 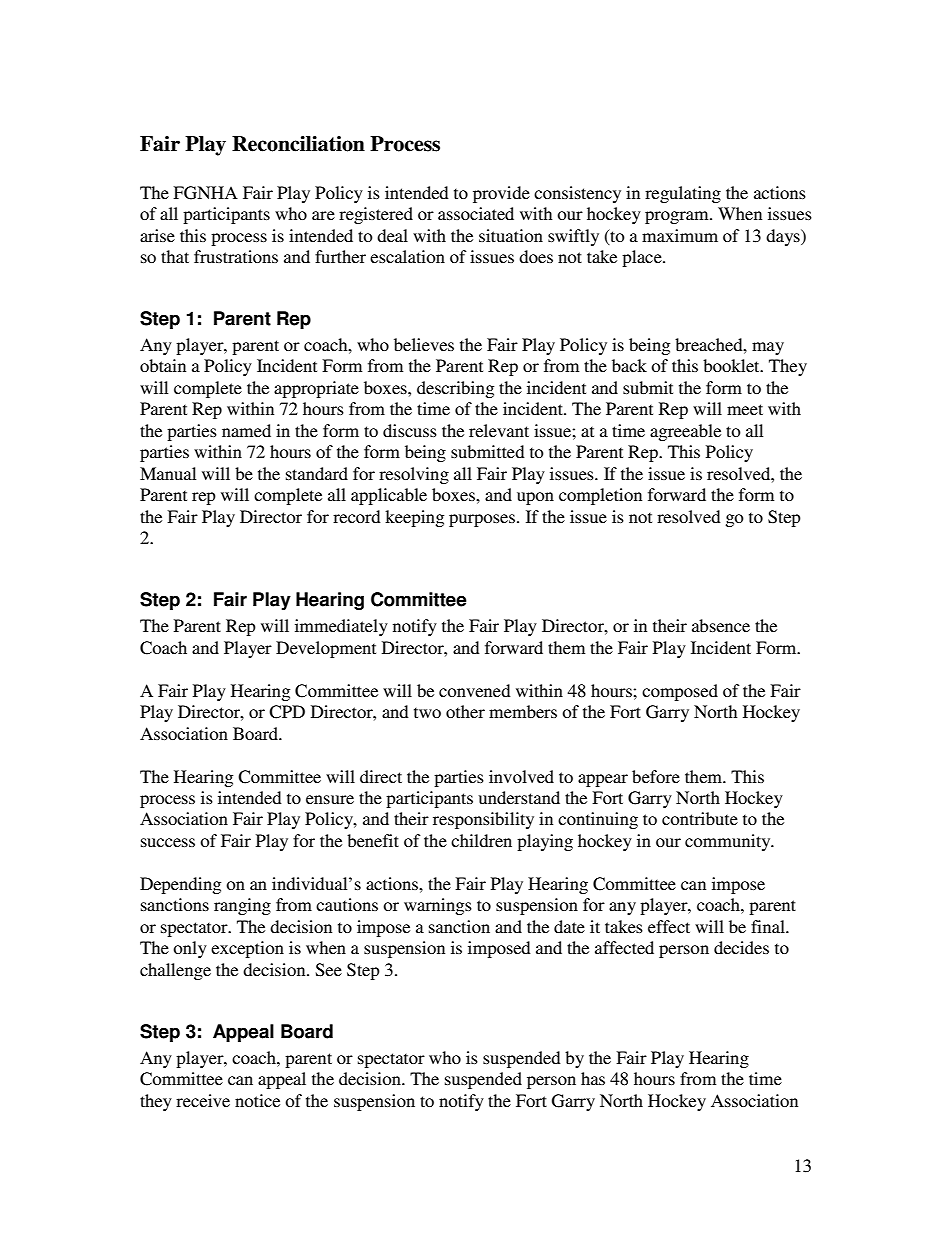 What do you see at coordinates (729, 842) in the screenshot?
I see `community` at bounding box center [729, 842].
